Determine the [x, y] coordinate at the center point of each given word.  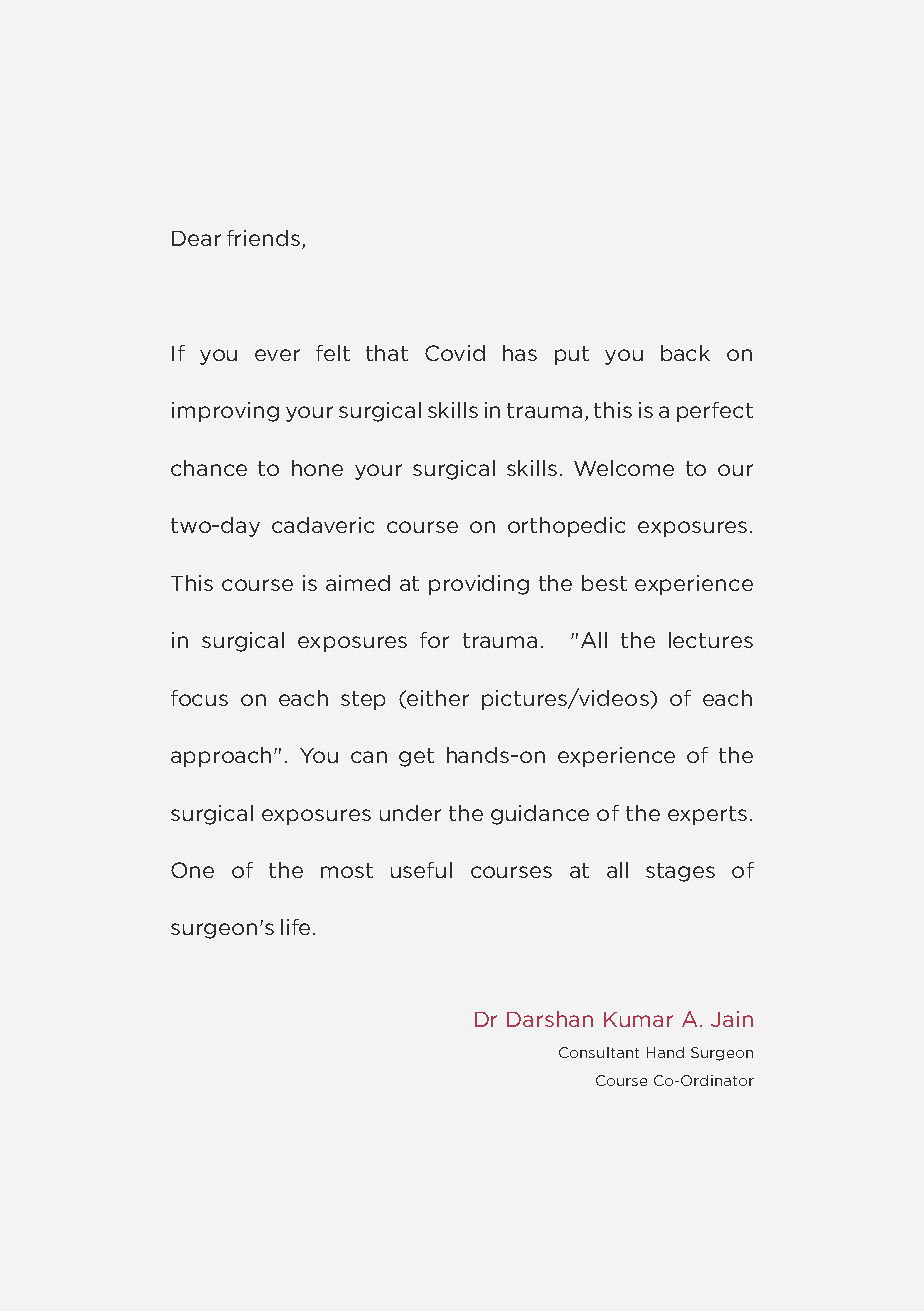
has [520, 353]
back [685, 353]
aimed [358, 583]
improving [225, 412]
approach [223, 757]
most [347, 870]
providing [479, 585]
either [437, 699]
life [295, 927]
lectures [711, 640]
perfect [715, 412]
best [604, 583]
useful [421, 870]
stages [680, 872]
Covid [455, 353]
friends [263, 238]
